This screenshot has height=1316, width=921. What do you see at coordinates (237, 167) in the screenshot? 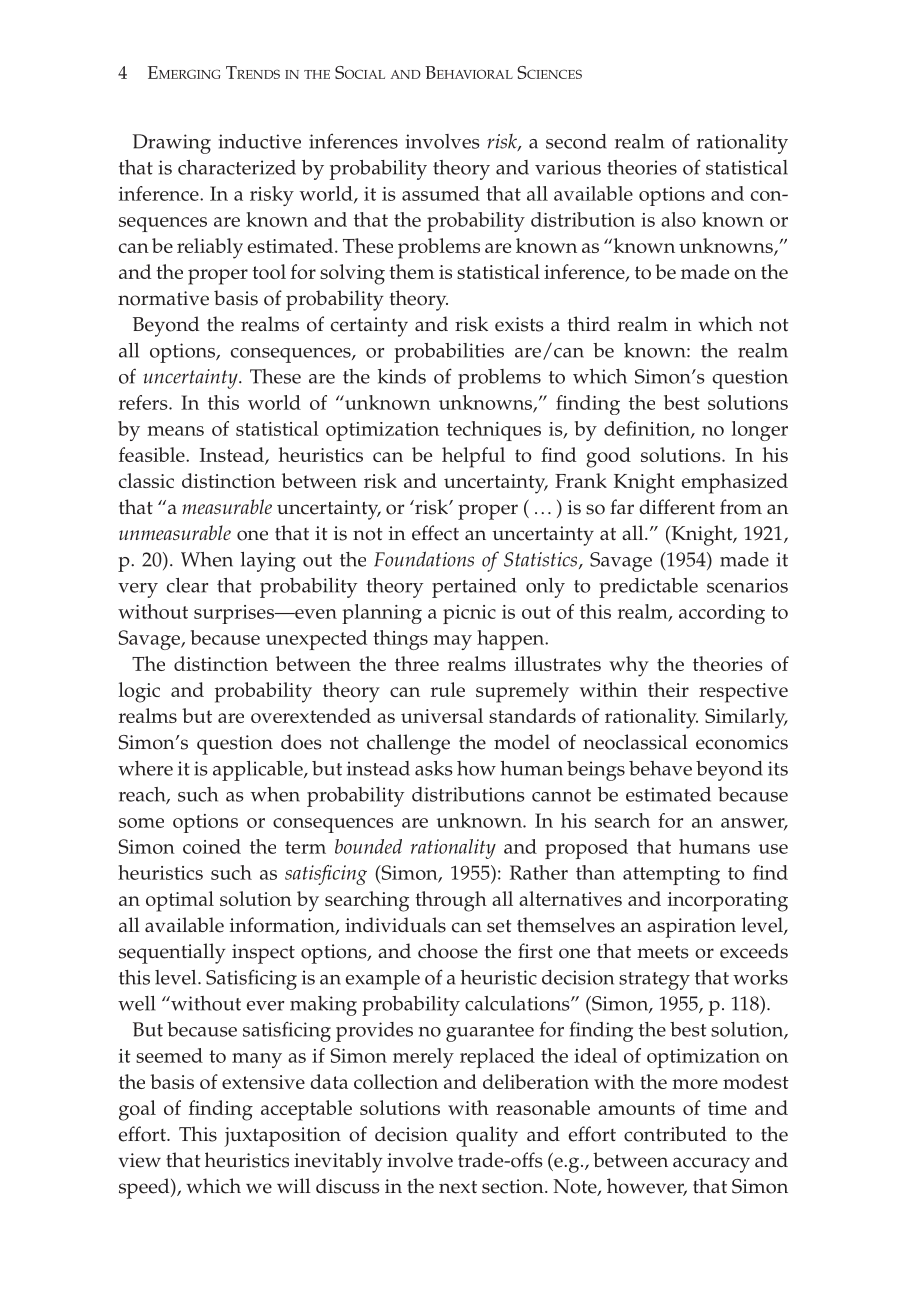
I see `characterized` at bounding box center [237, 167].
